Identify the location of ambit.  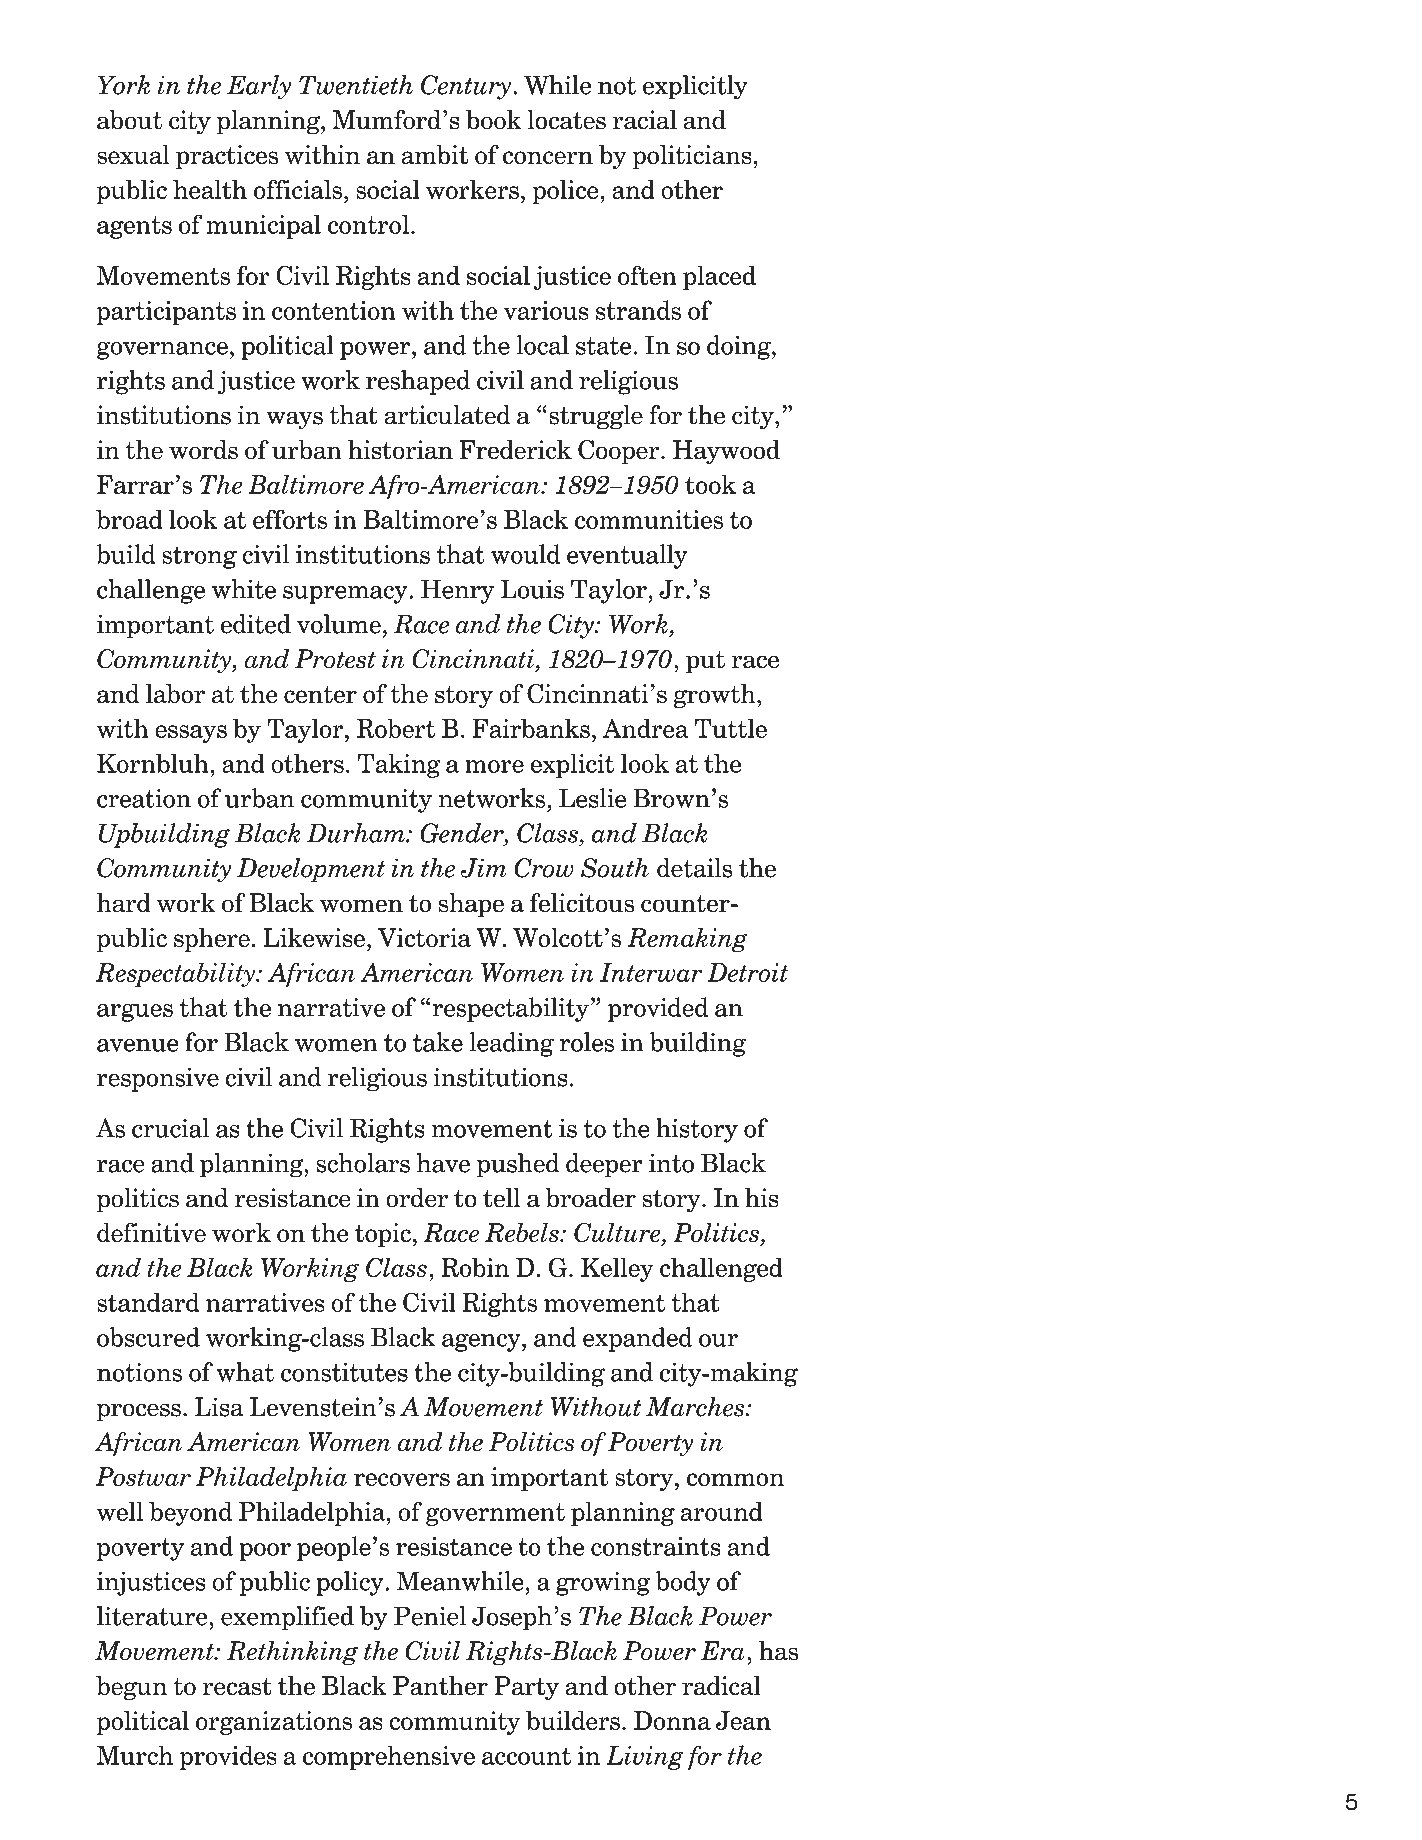
(434, 155).
